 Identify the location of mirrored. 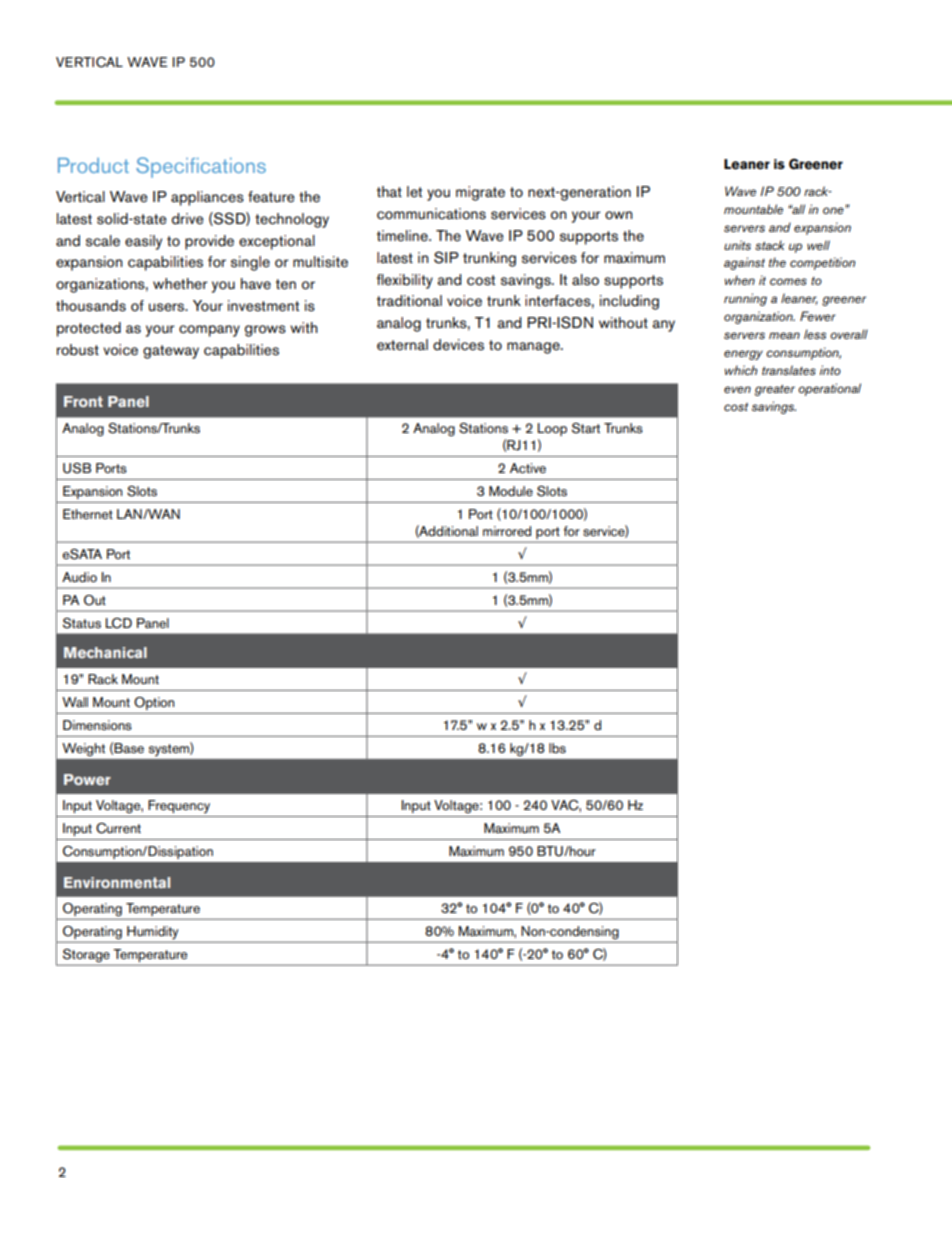
(507, 531).
